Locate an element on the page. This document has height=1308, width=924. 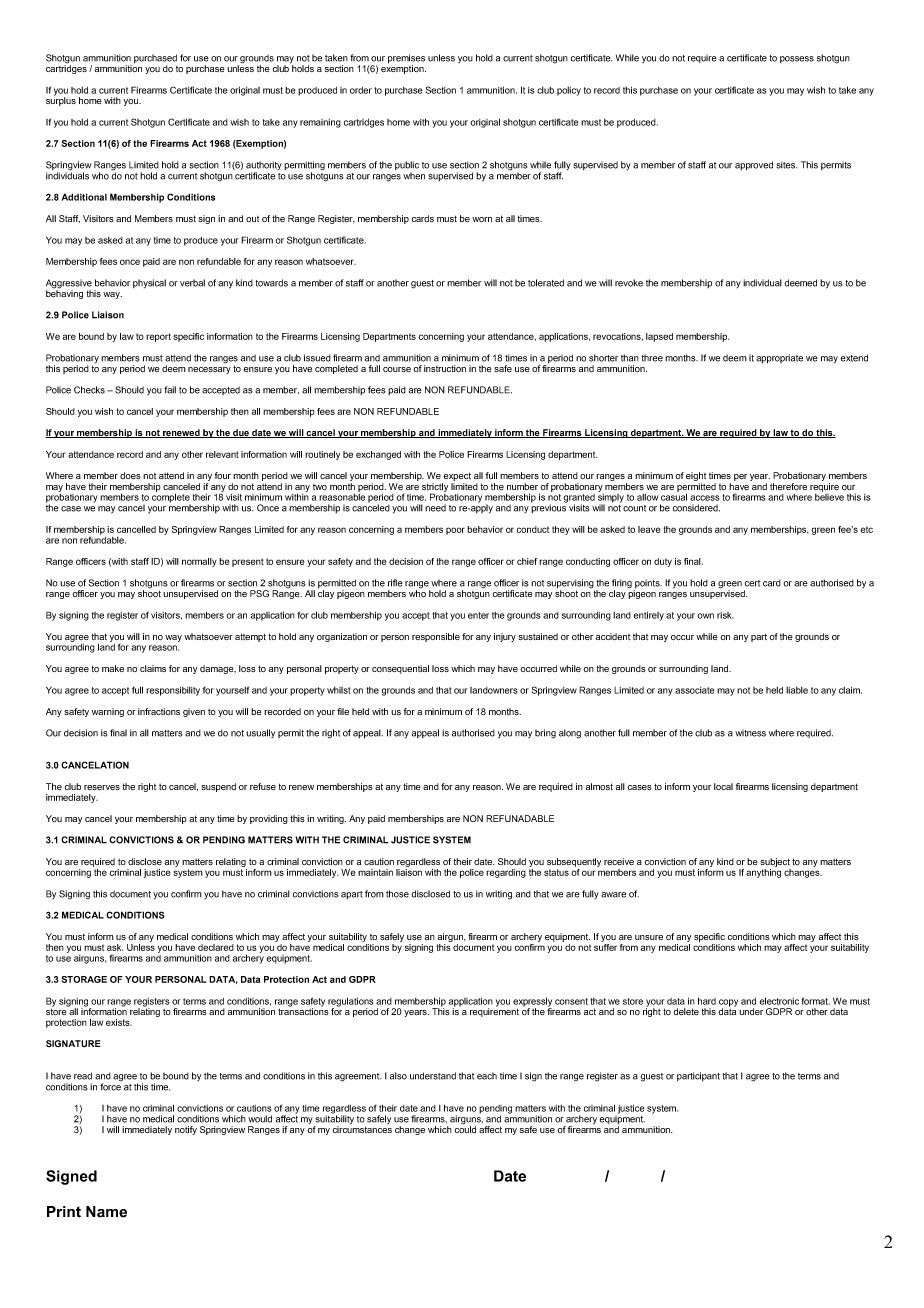
premises is located at coordinates (406, 59).
